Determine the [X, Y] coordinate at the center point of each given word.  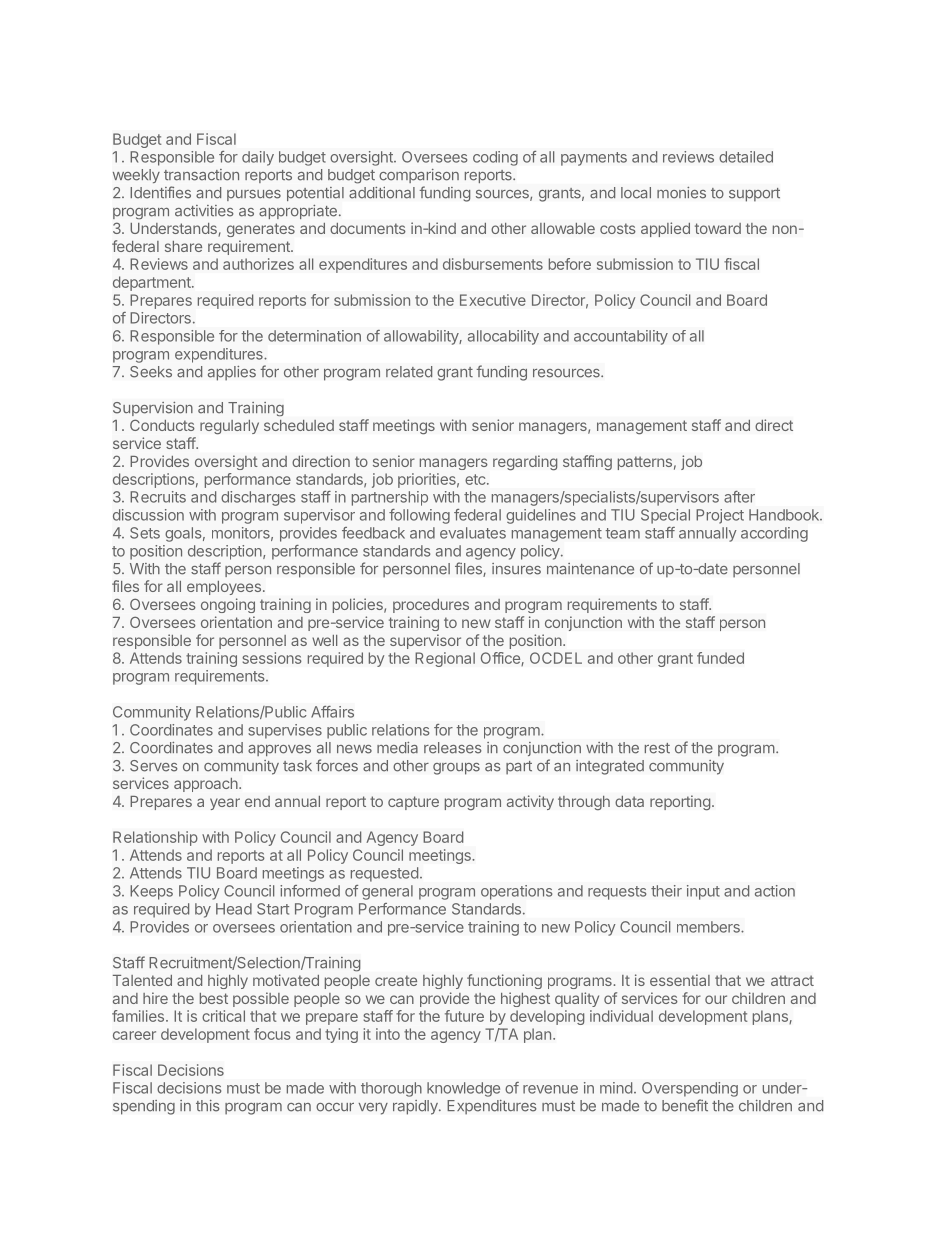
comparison [419, 176]
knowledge [463, 1089]
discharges [258, 498]
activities [204, 211]
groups [456, 769]
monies [681, 193]
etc [476, 479]
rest [657, 748]
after [739, 497]
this [208, 1106]
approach [206, 785]
